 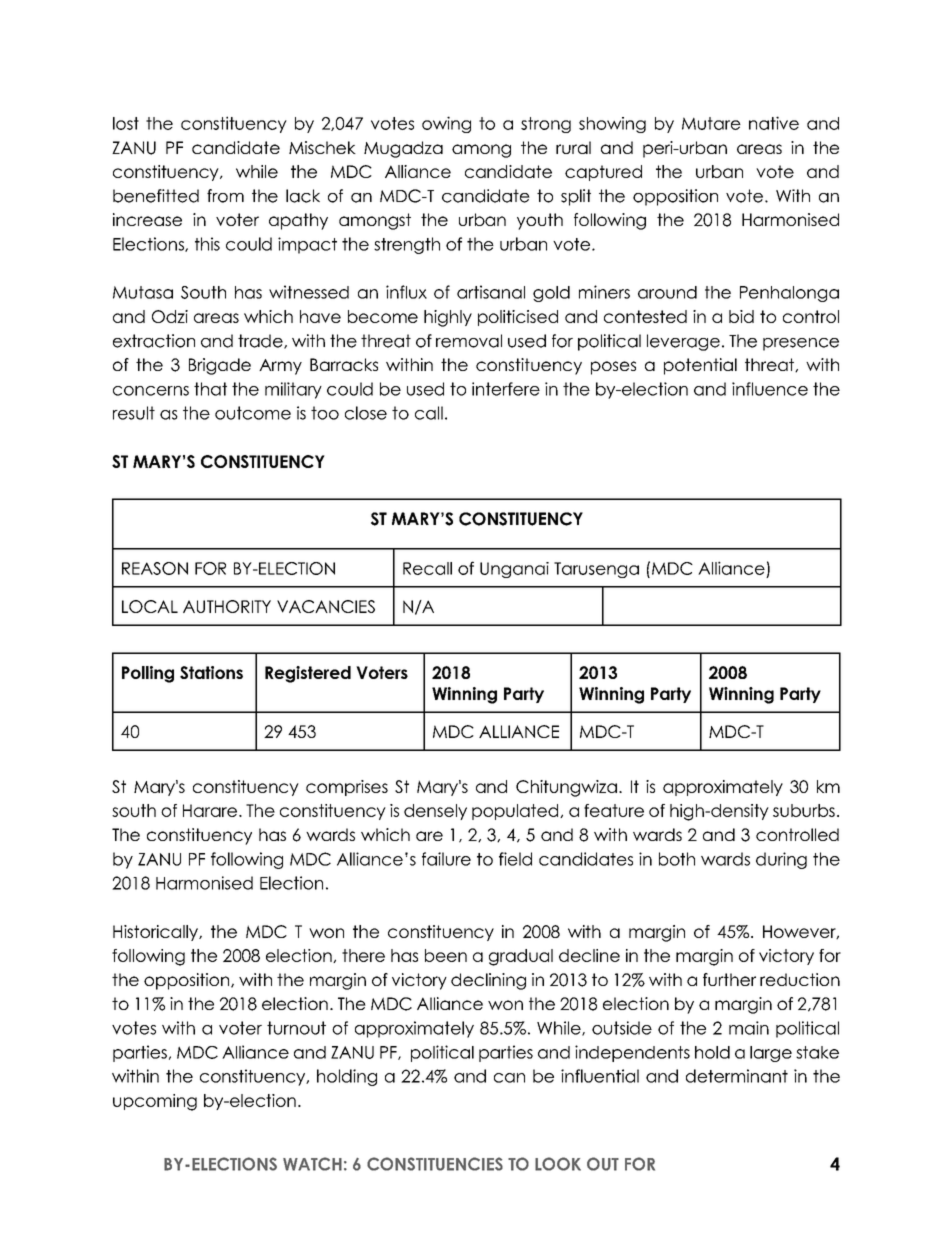 What do you see at coordinates (155, 1102) in the screenshot?
I see `upcoming` at bounding box center [155, 1102].
